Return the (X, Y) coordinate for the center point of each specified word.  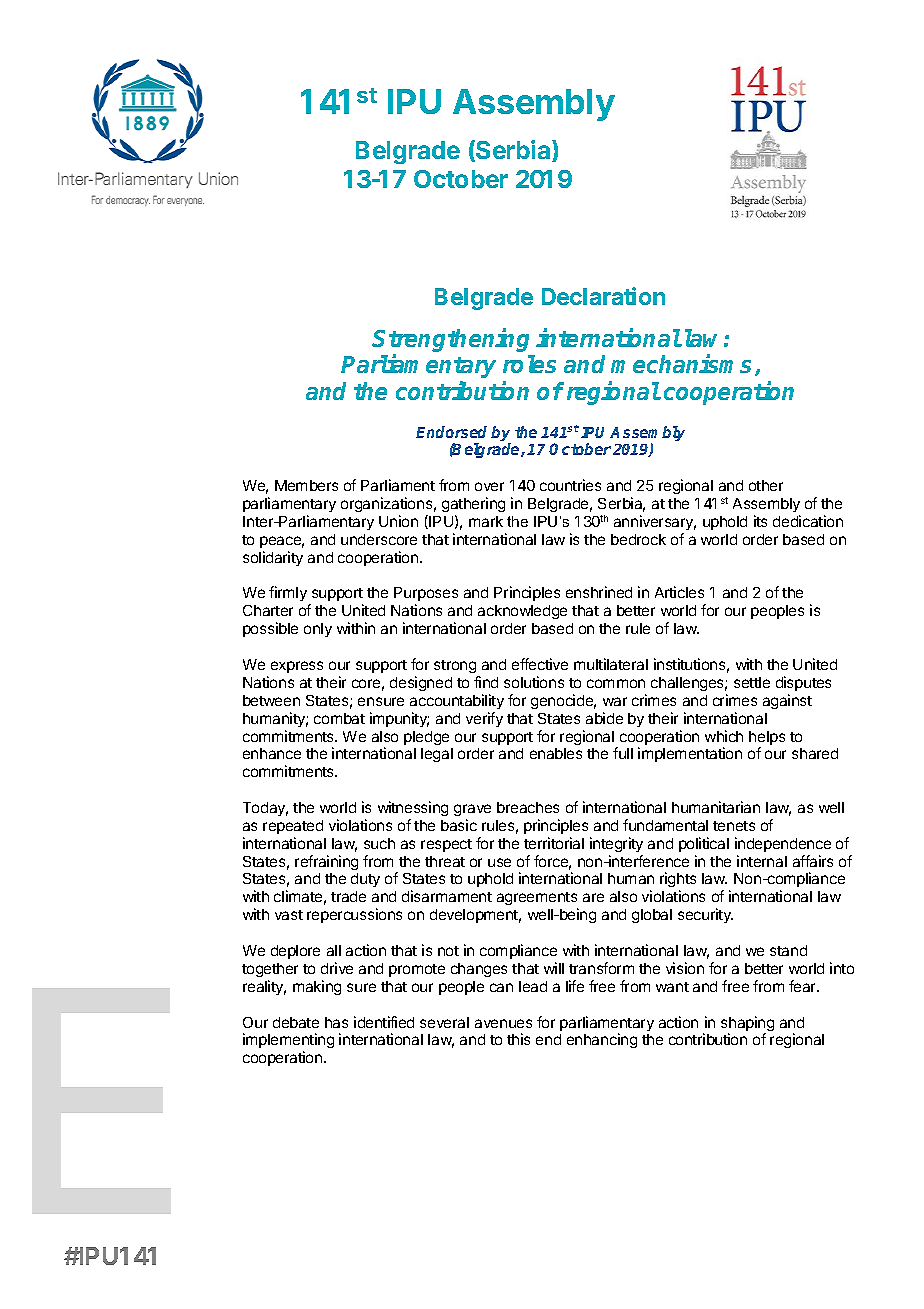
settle (752, 682)
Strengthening (450, 341)
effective (540, 664)
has (336, 1022)
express (297, 667)
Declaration (603, 296)
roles (529, 364)
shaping (747, 1025)
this (518, 1039)
